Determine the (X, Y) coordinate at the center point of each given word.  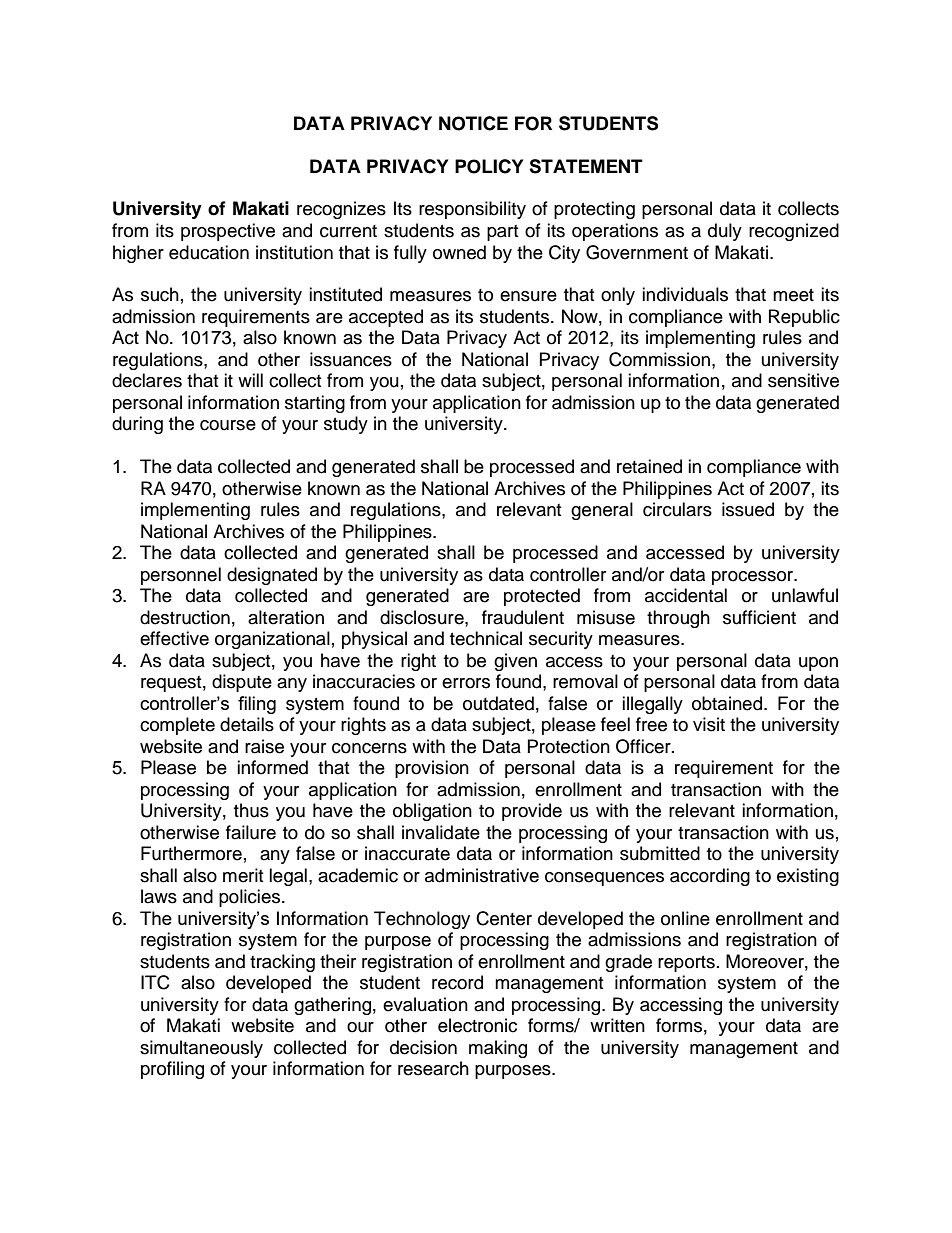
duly (725, 232)
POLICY (489, 166)
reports (686, 964)
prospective (228, 232)
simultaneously (201, 1049)
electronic (477, 1025)
